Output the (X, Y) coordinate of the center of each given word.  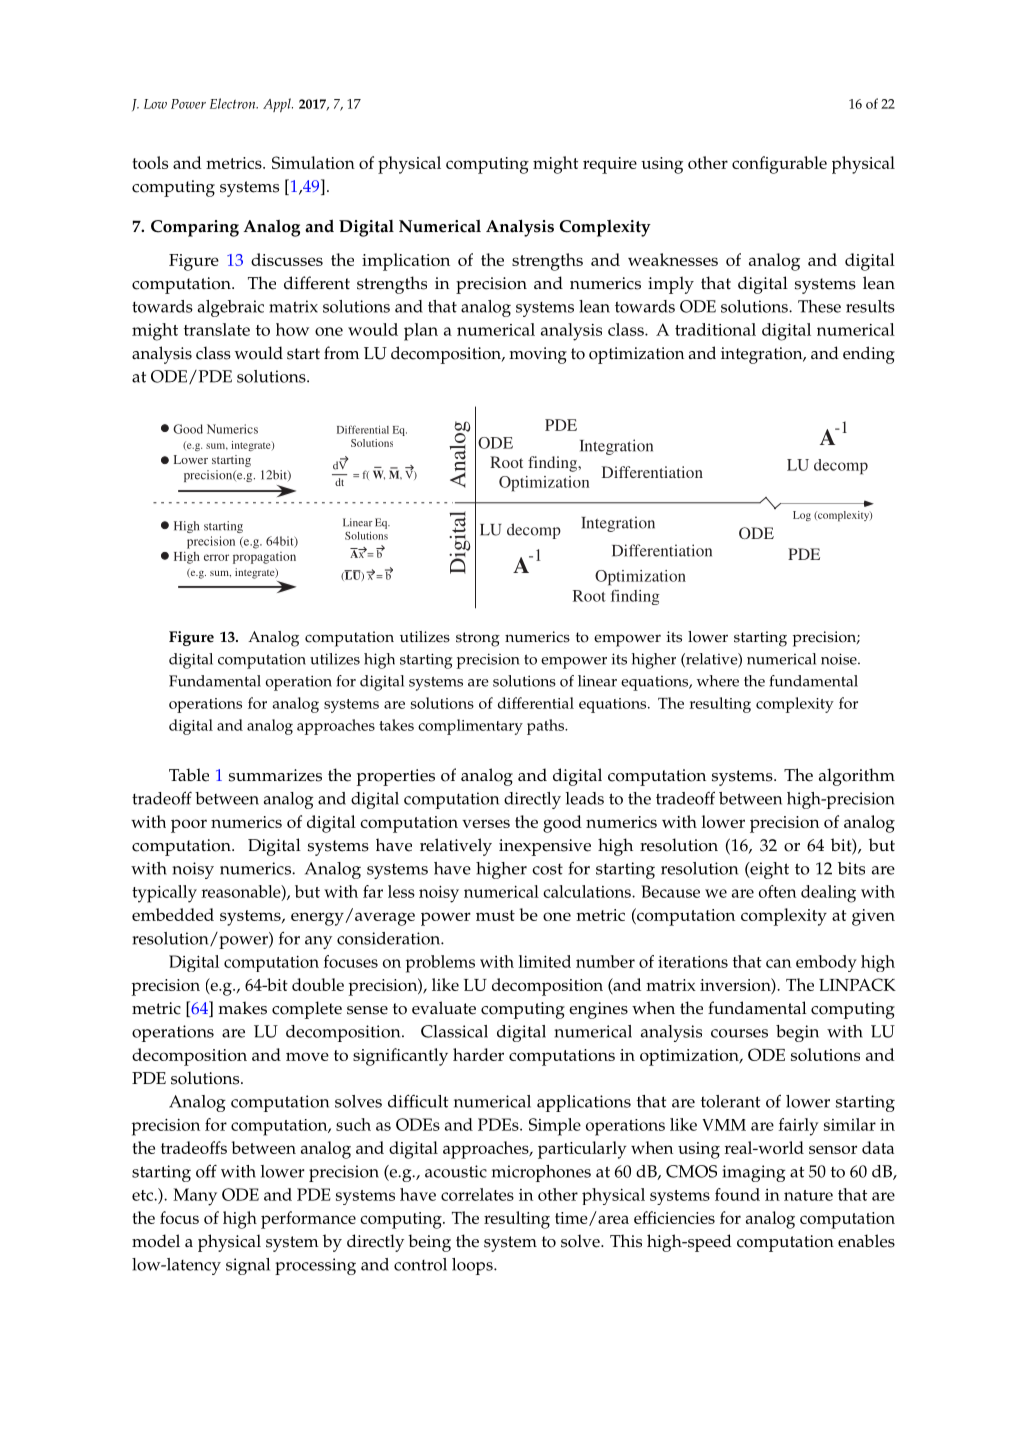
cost (547, 869)
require (610, 165)
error (216, 557)
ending (869, 355)
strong (478, 639)
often (778, 891)
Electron (234, 103)
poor (189, 826)
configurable (779, 165)
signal (248, 1266)
